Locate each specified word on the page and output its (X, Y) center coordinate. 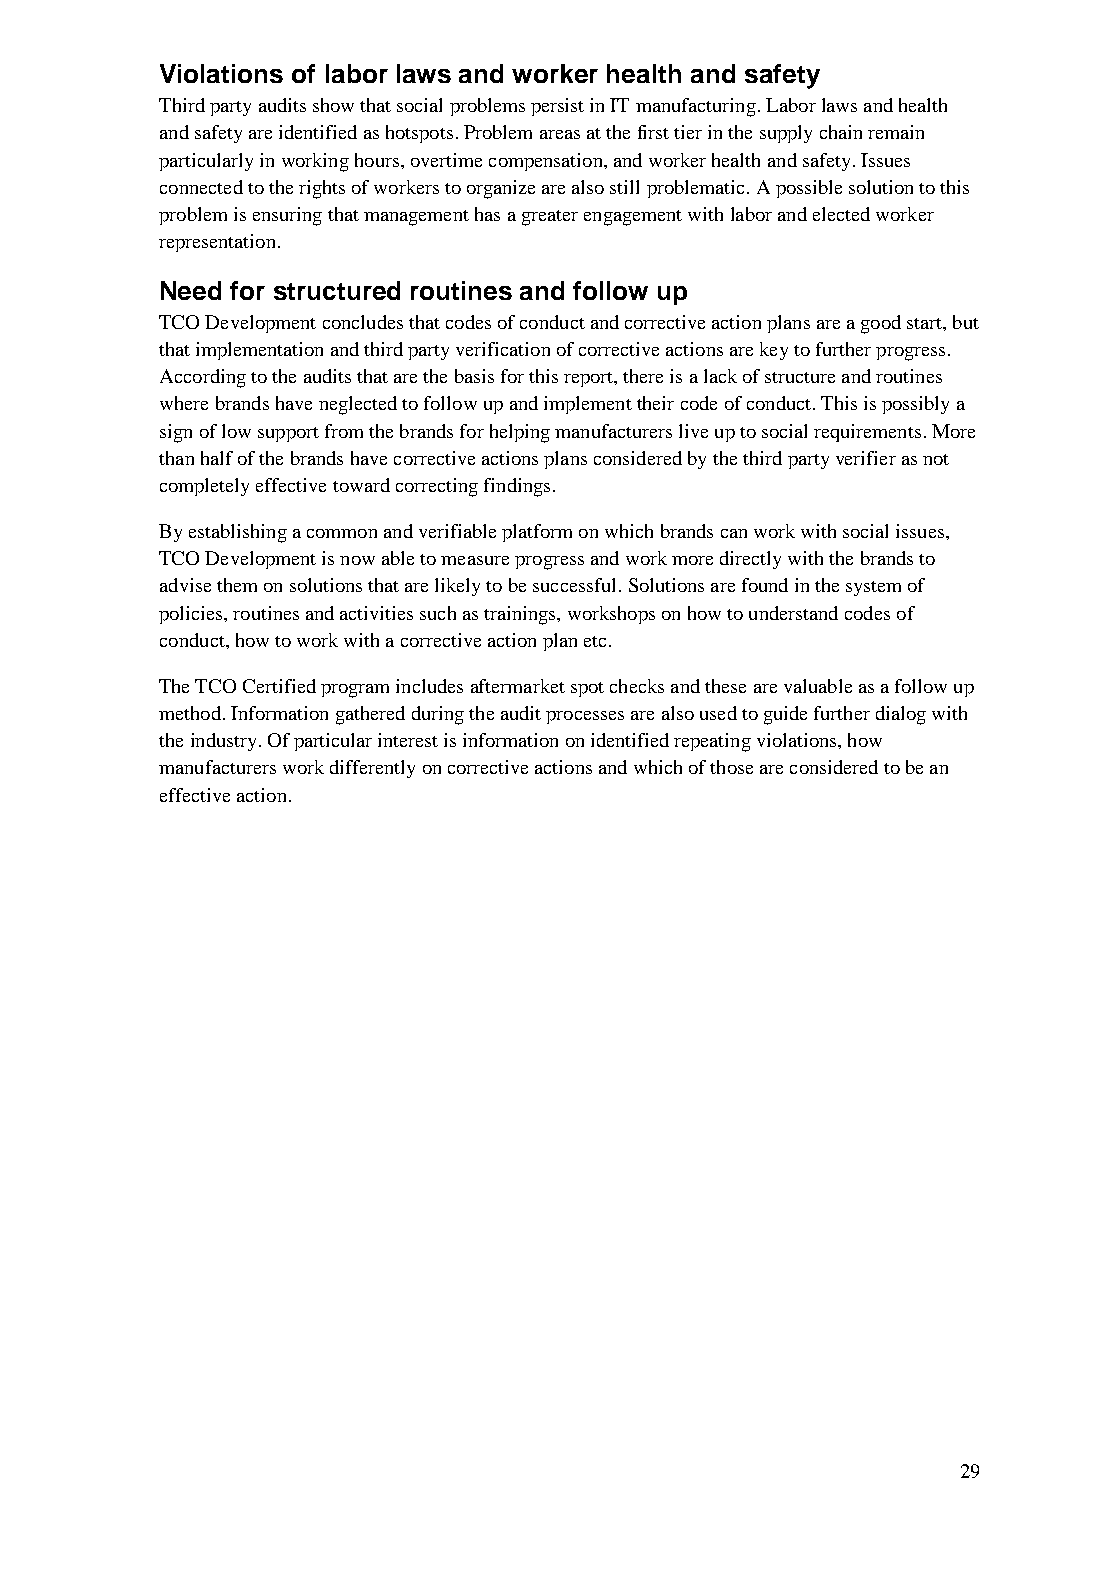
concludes (363, 322)
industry (223, 742)
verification (503, 349)
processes (585, 717)
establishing (238, 533)
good (881, 324)
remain (896, 132)
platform (537, 533)
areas (560, 134)
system (873, 588)
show (333, 105)
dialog (901, 715)
